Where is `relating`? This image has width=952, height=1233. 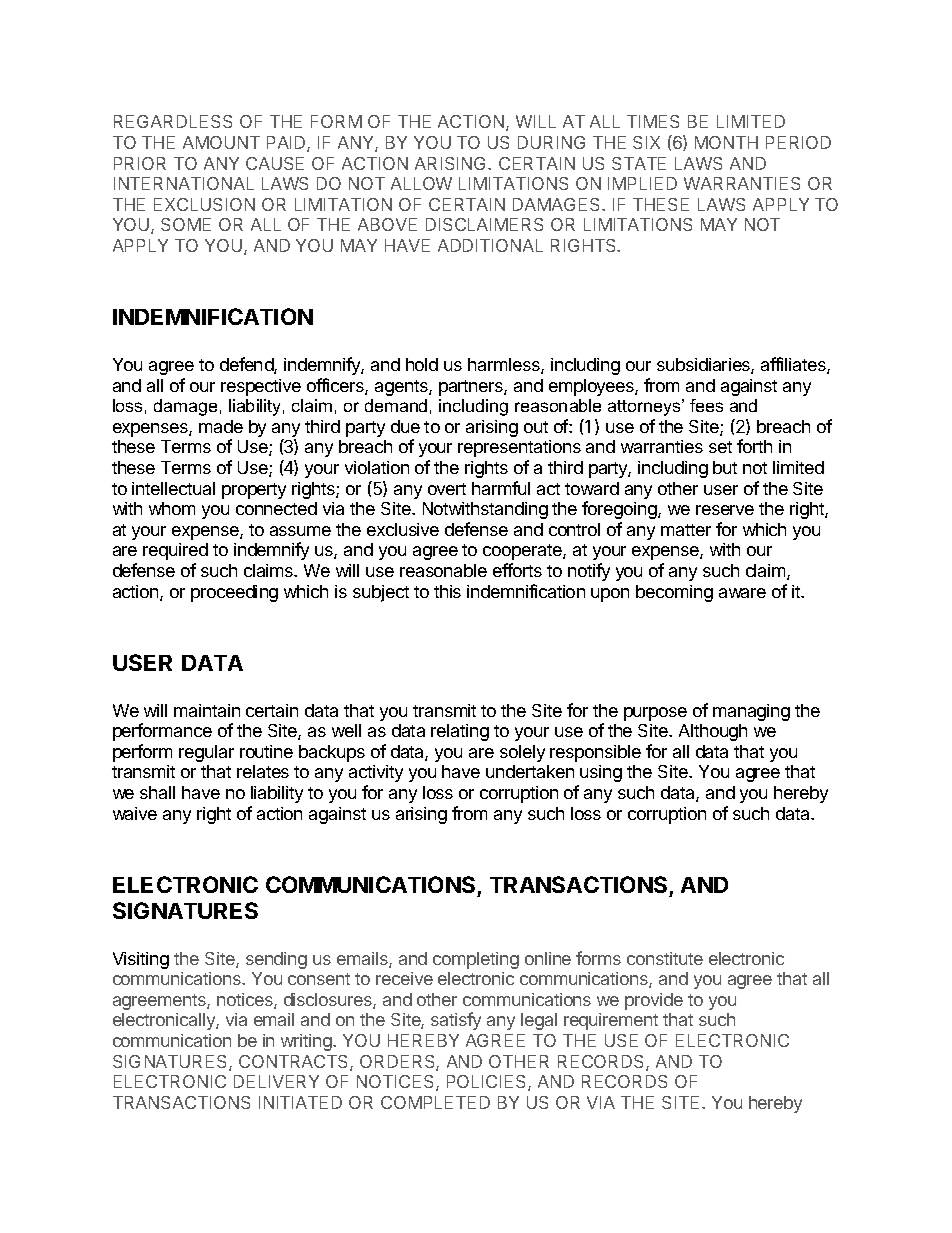
relating is located at coordinates (460, 732).
